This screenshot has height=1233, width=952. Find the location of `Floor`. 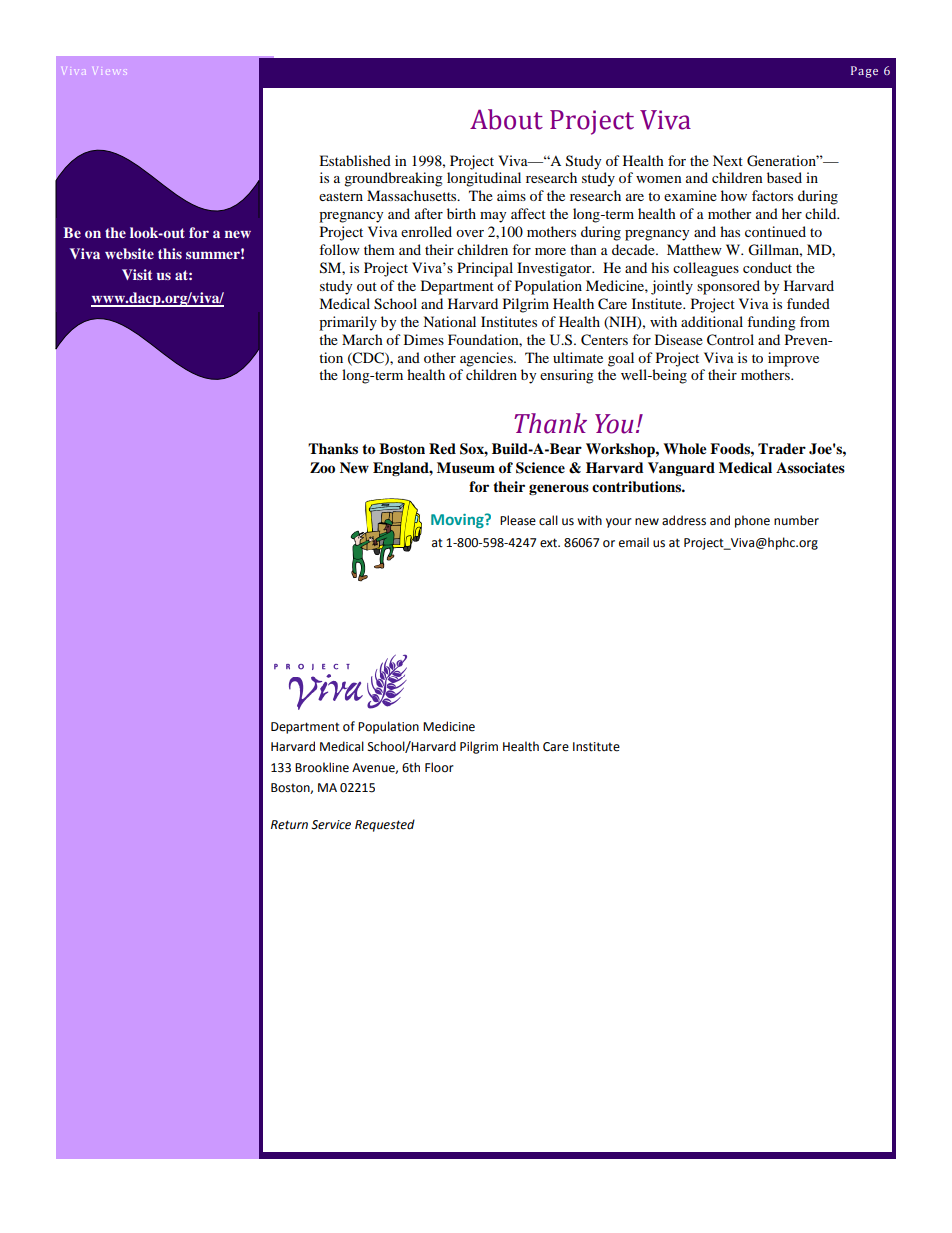

Floor is located at coordinates (439, 767).
